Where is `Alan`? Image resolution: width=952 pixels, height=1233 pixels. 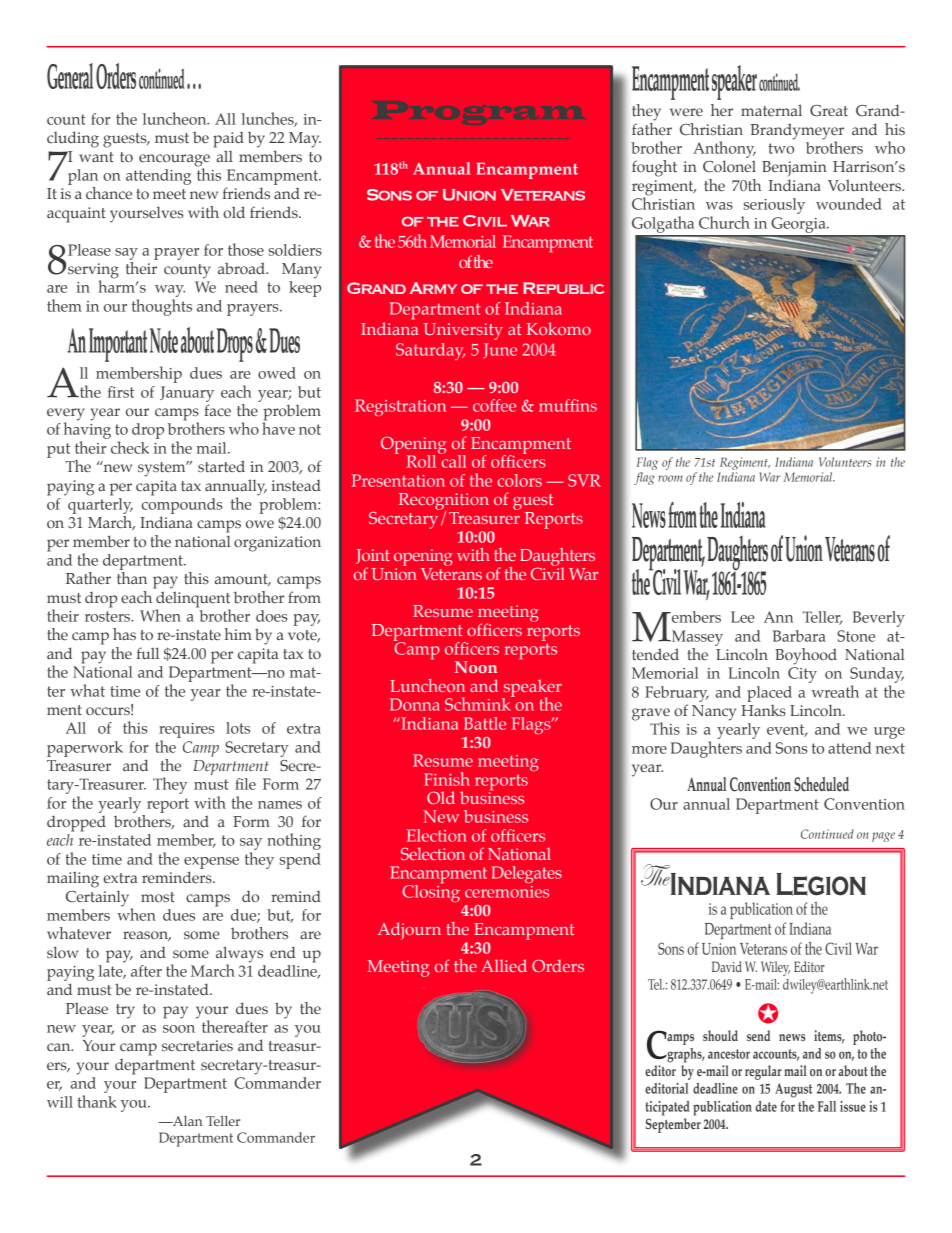 Alan is located at coordinates (186, 1121).
